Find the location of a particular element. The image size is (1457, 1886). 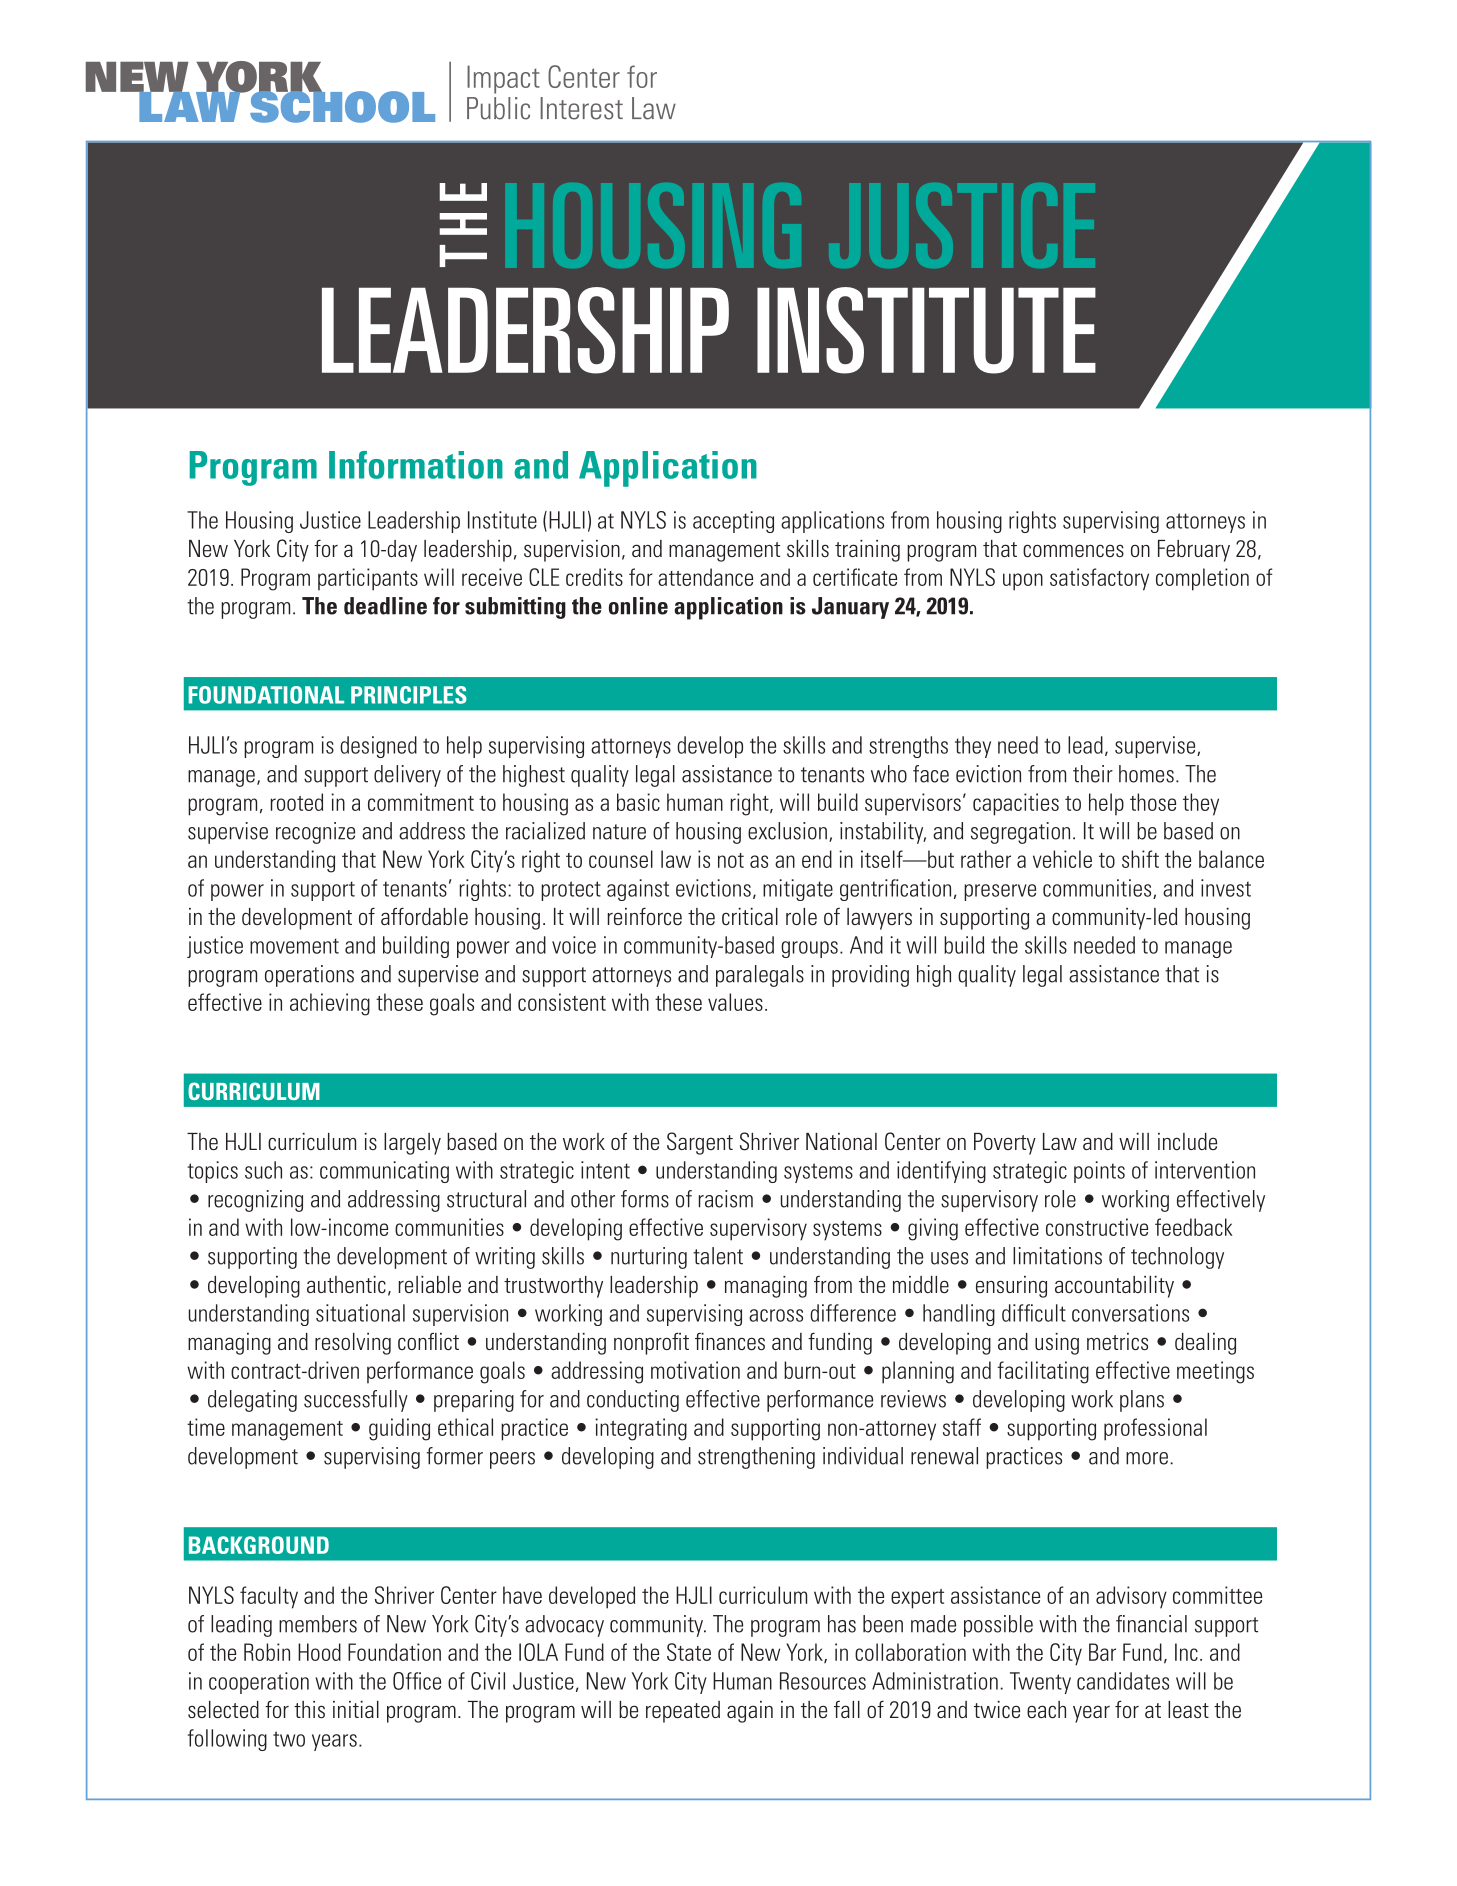

Sargent is located at coordinates (700, 1143).
